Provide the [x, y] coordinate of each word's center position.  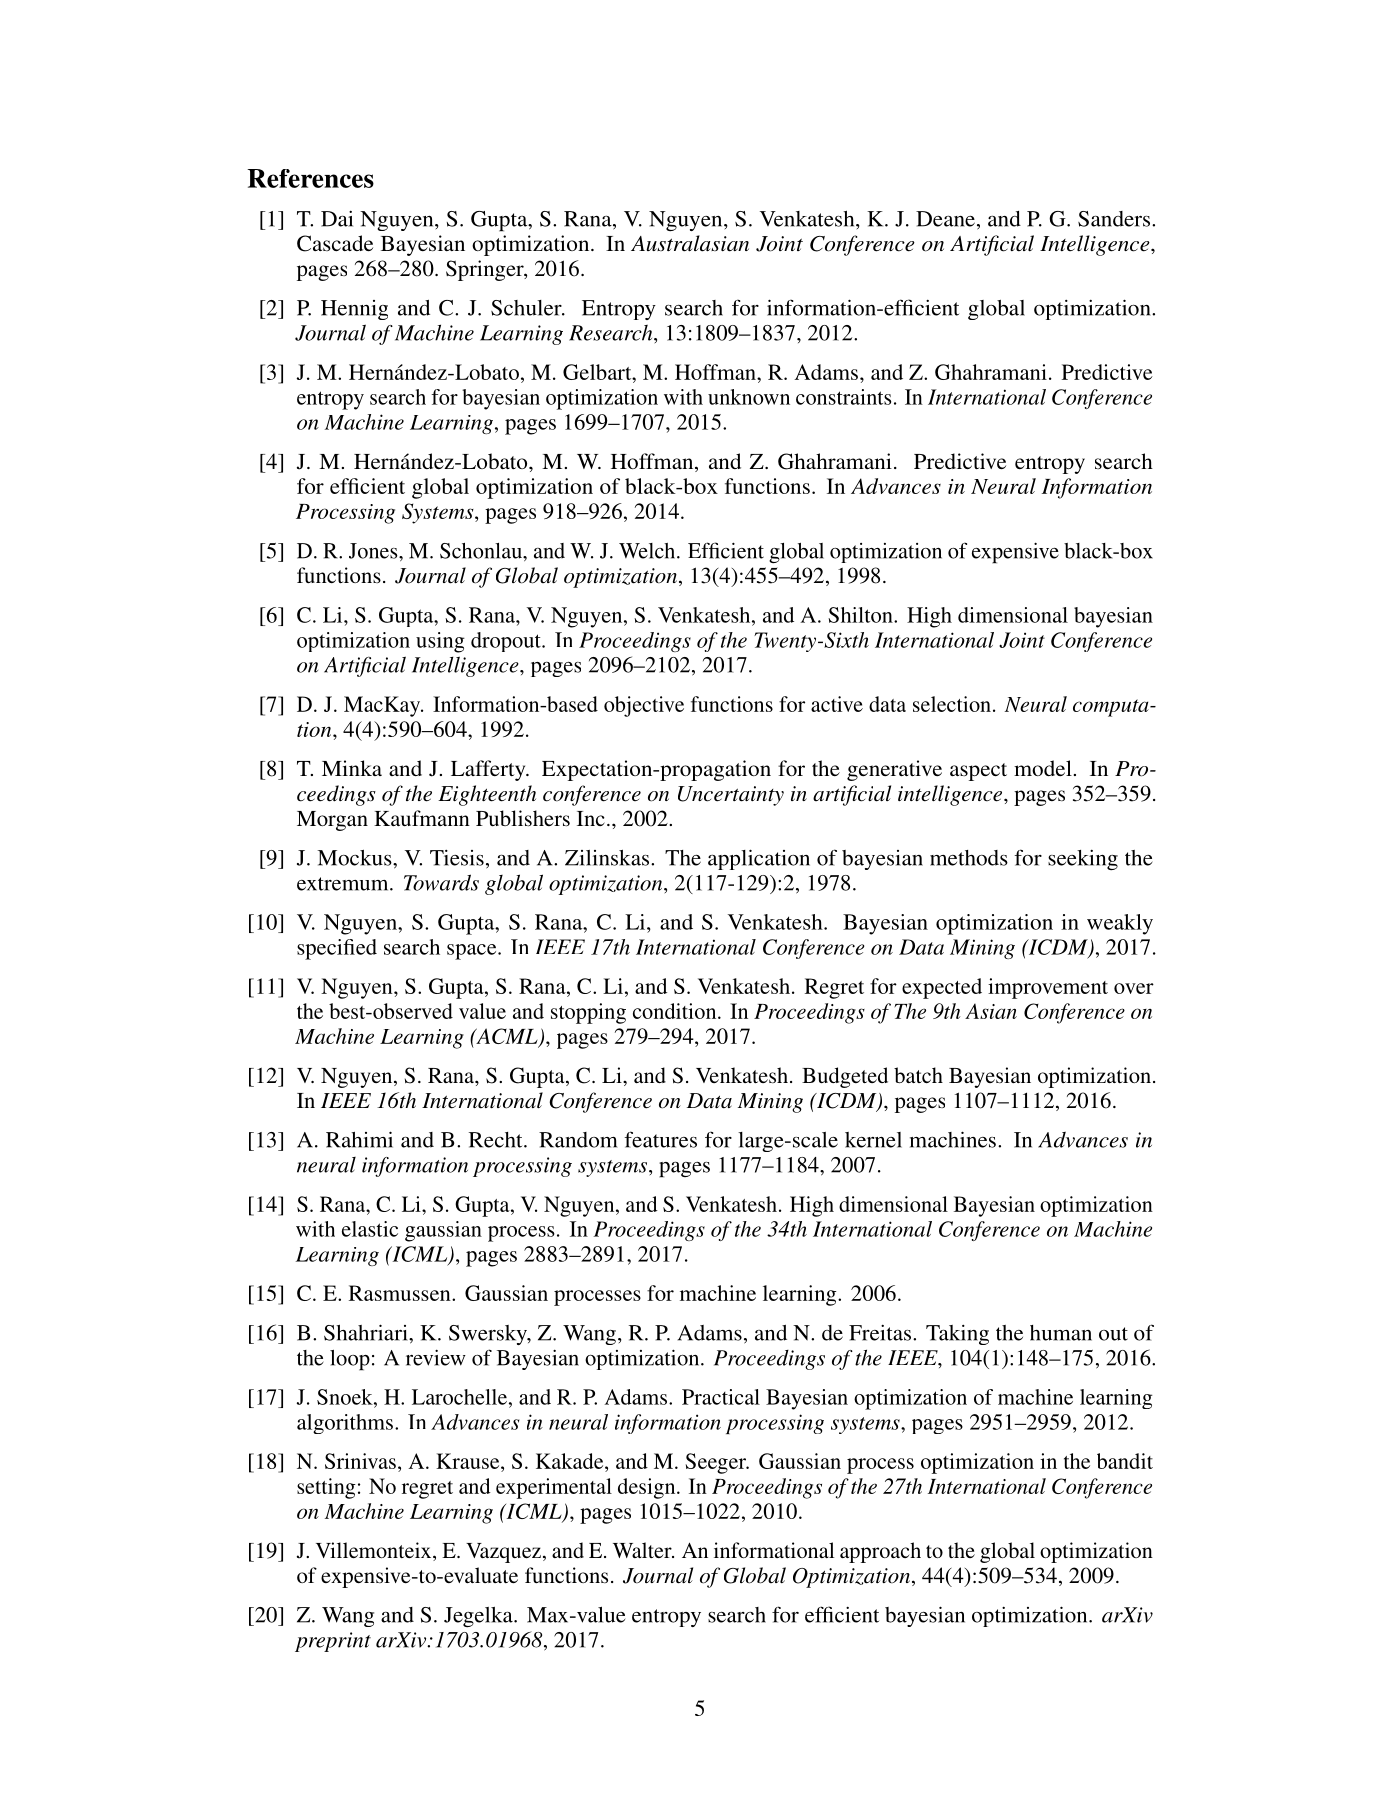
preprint [333, 1642]
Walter [643, 1550]
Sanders [1115, 219]
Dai [337, 219]
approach [880, 1552]
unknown [749, 397]
